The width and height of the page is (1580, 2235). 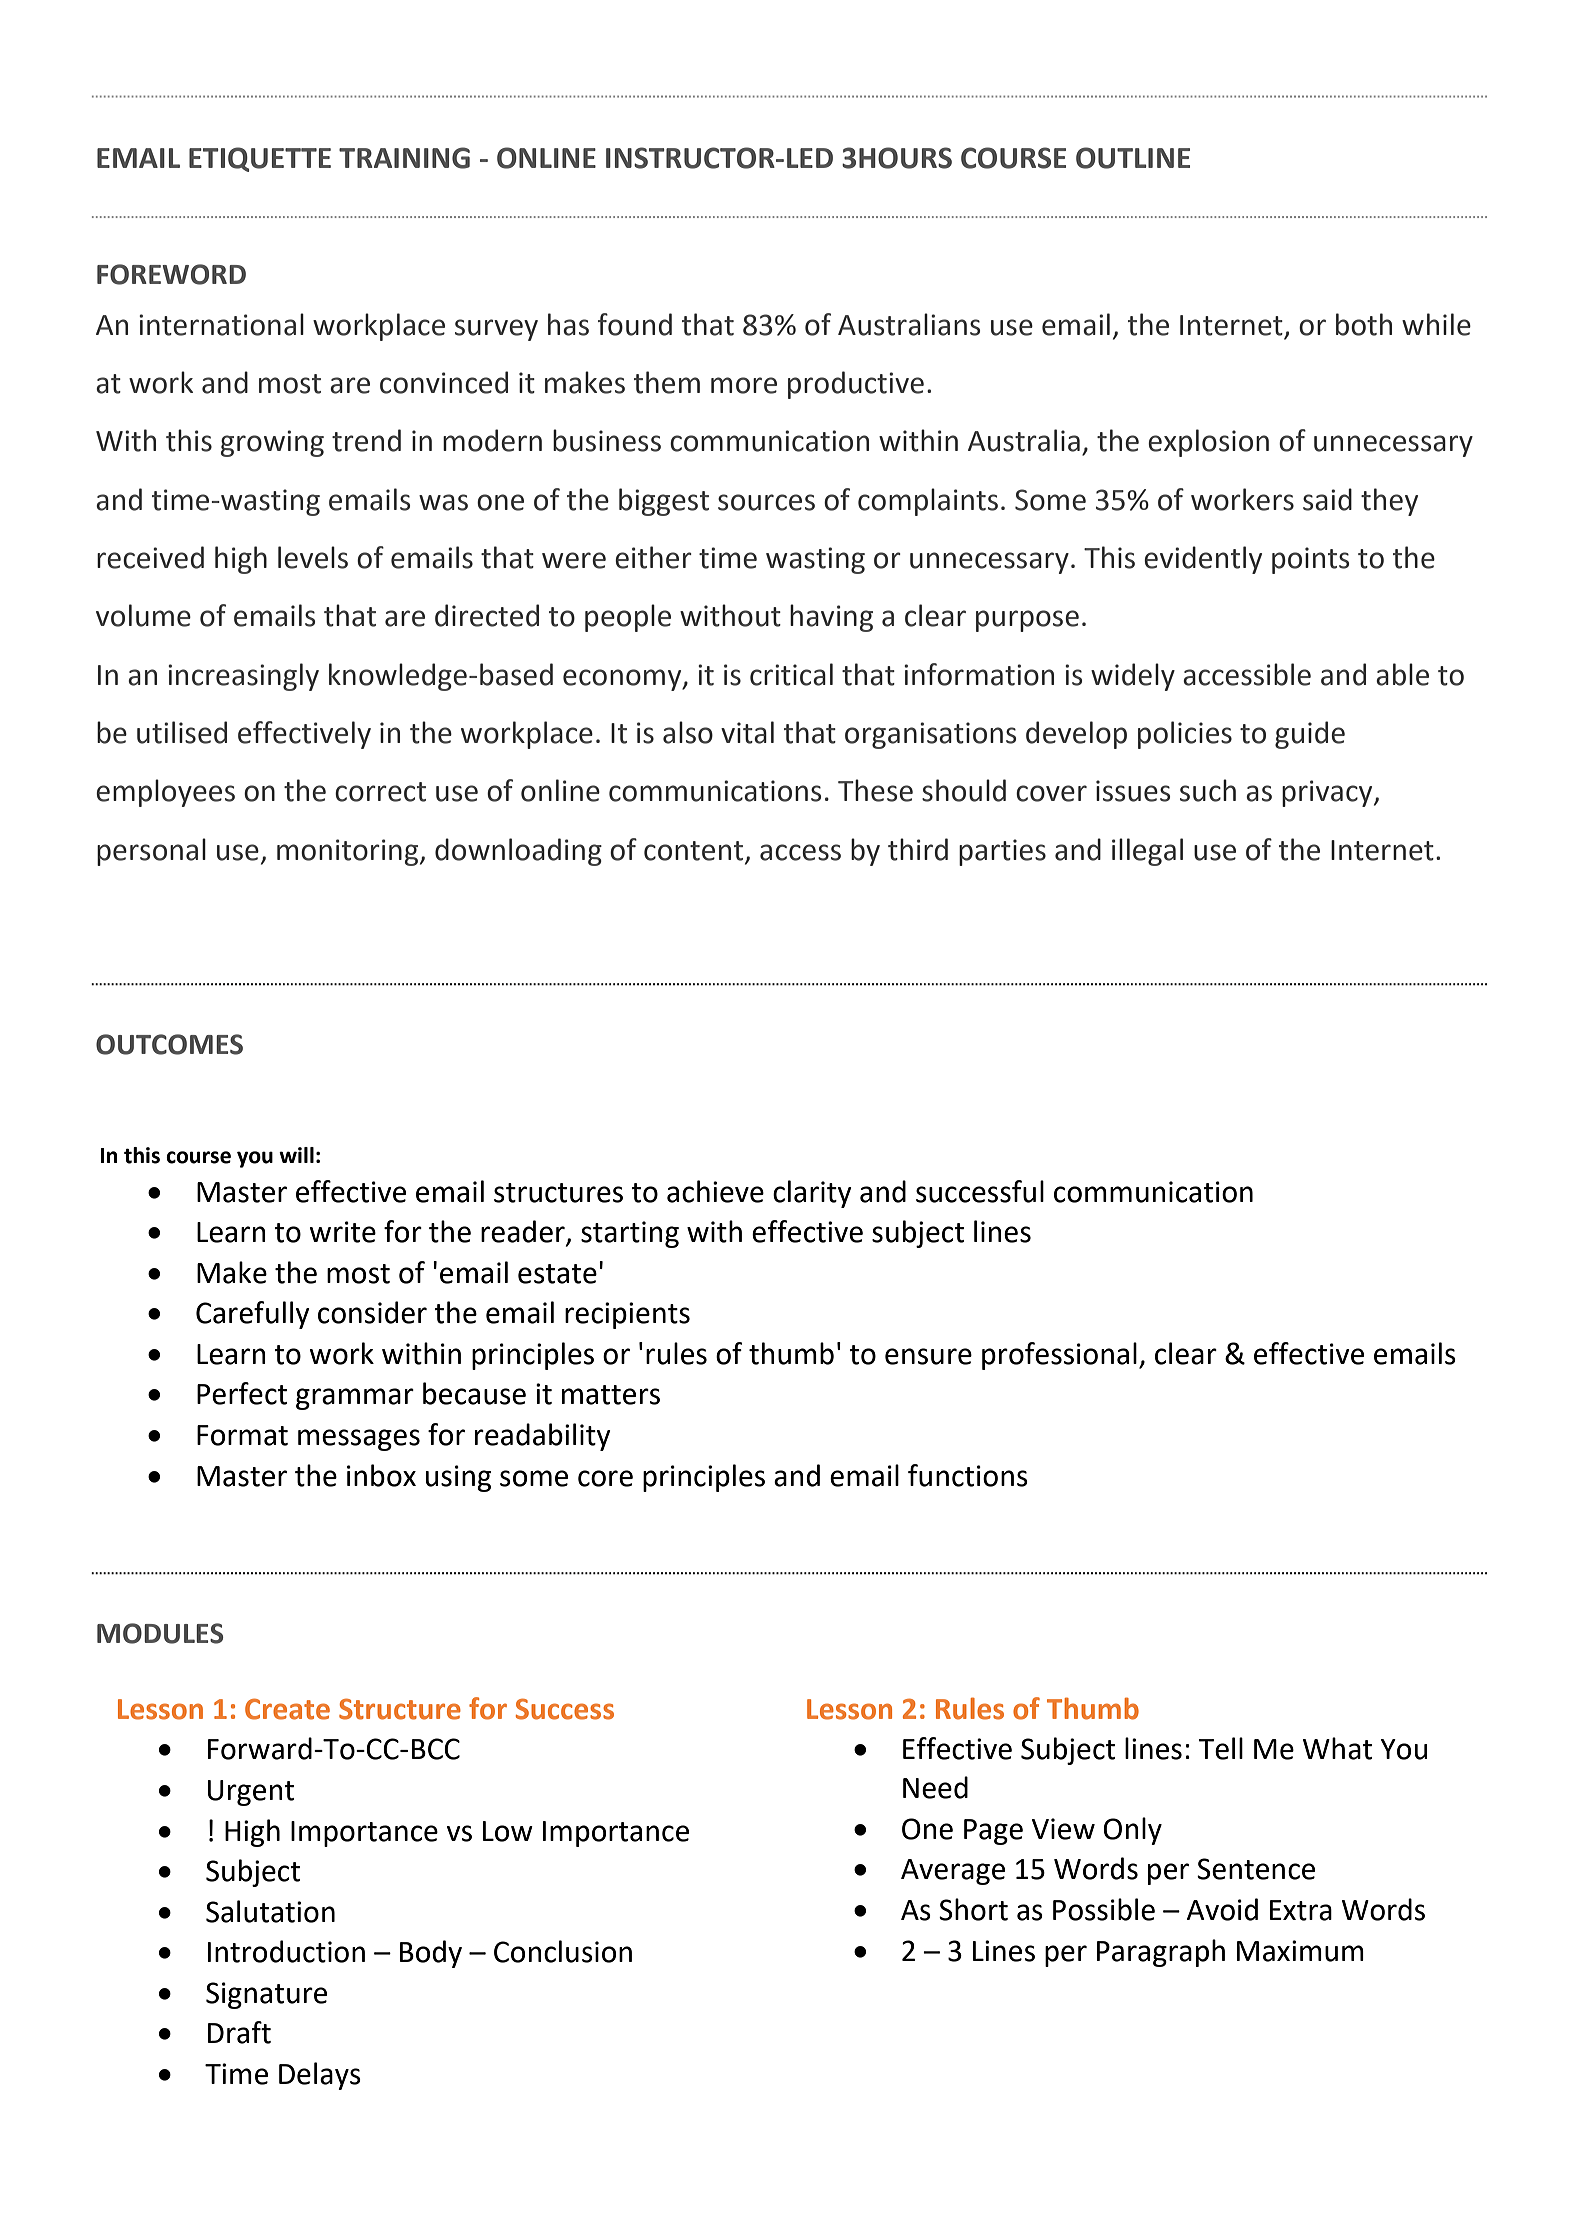 What do you see at coordinates (1133, 158) in the page?
I see `OUTLINE` at bounding box center [1133, 158].
